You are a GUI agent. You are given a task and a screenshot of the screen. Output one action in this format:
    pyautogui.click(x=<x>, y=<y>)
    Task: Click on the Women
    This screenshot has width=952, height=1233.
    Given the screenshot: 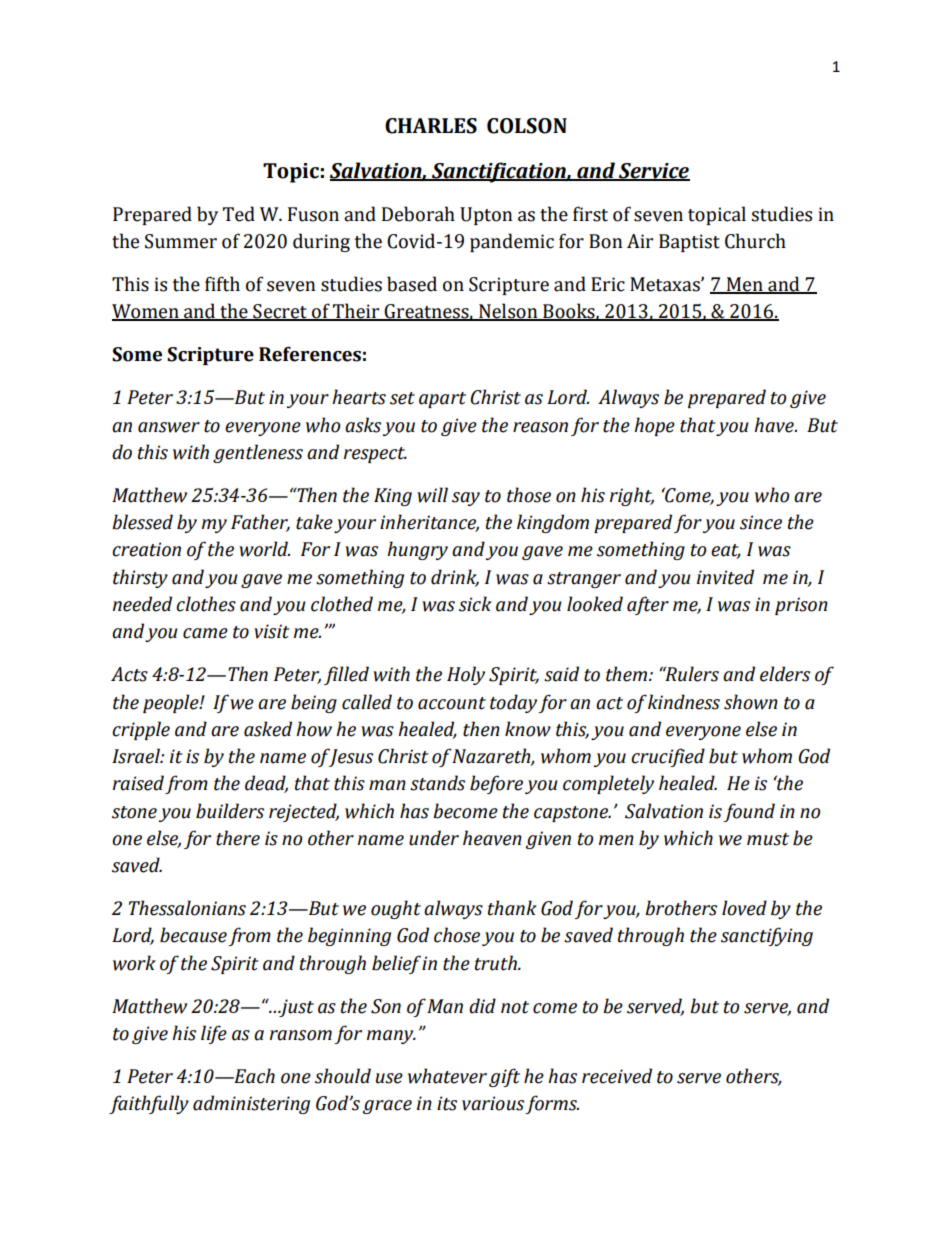 What is the action you would take?
    pyautogui.click(x=146, y=312)
